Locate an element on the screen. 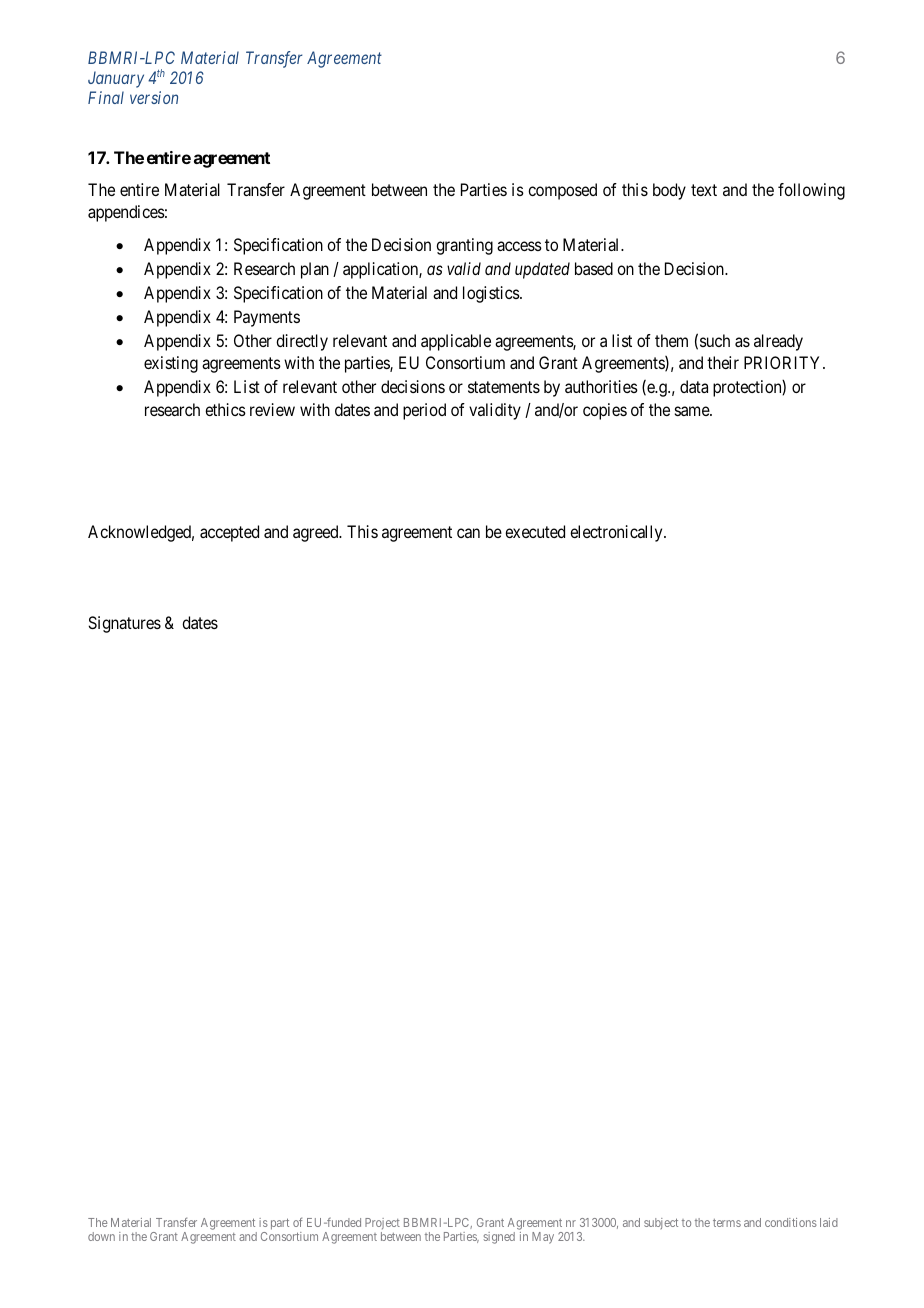  terms is located at coordinates (727, 1223).
